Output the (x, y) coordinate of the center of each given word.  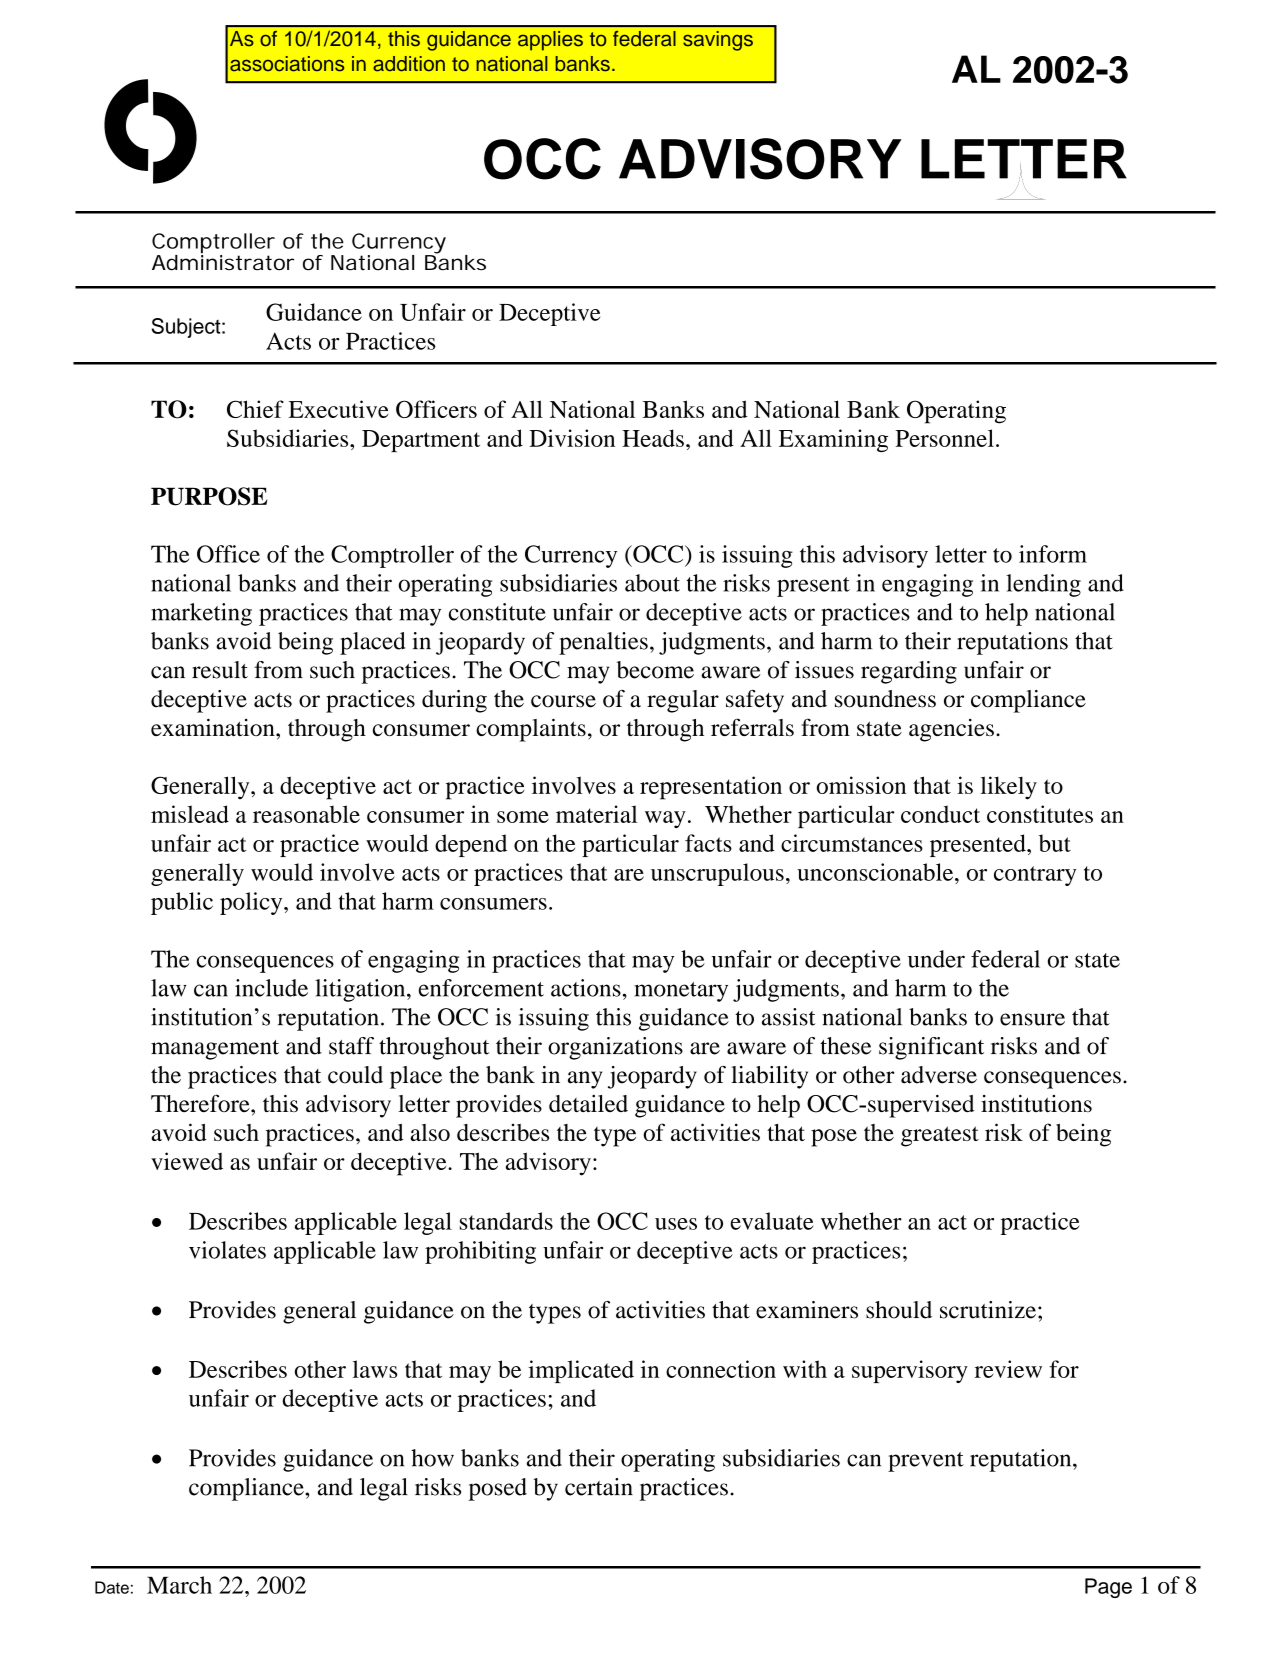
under (936, 959)
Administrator (223, 261)
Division (572, 438)
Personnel (944, 438)
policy (252, 903)
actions (586, 988)
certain (599, 1487)
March (179, 1585)
